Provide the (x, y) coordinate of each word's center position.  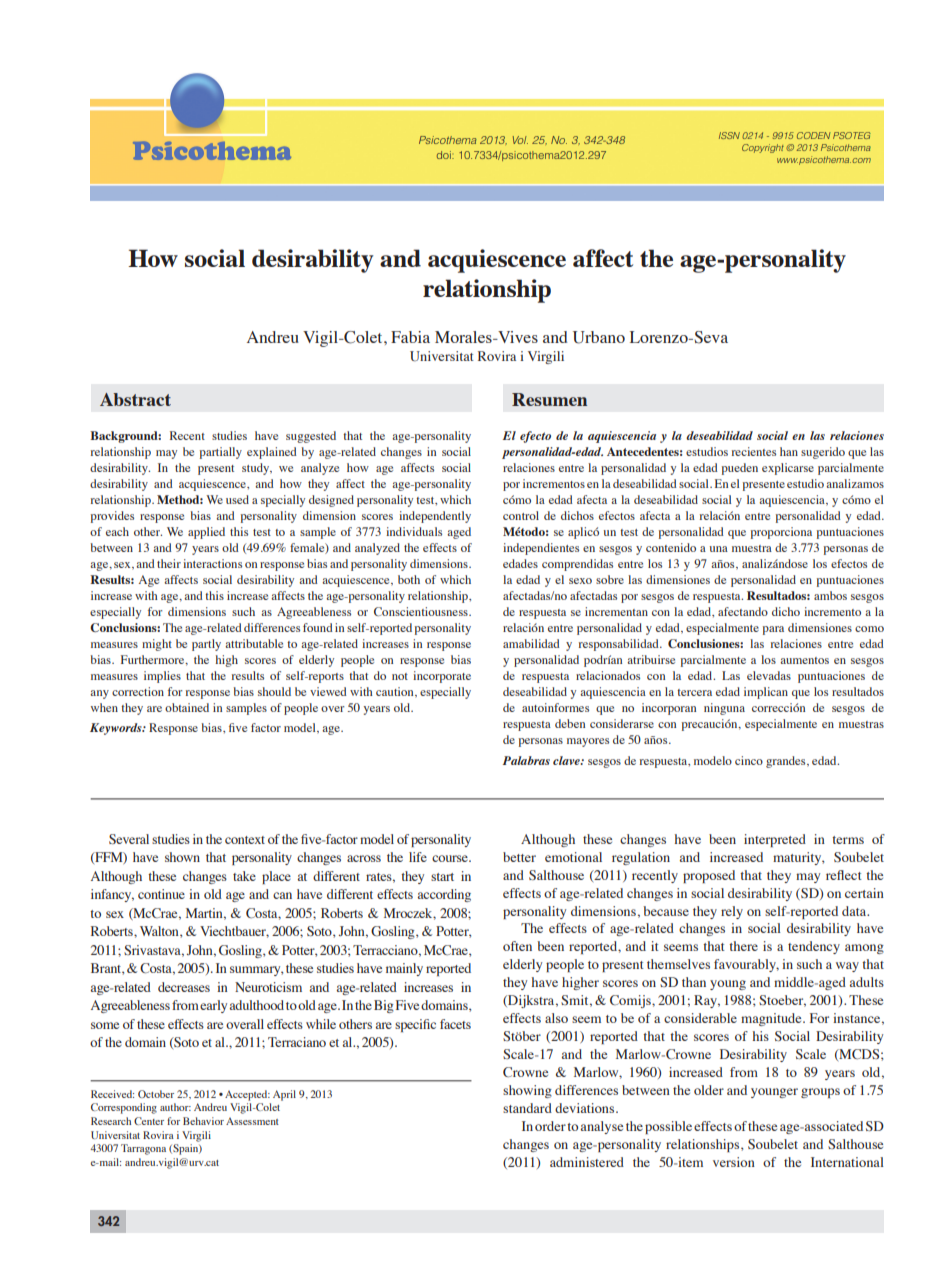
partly (206, 645)
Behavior (203, 1121)
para (773, 630)
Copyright (764, 148)
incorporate (442, 677)
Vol (520, 140)
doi (445, 155)
